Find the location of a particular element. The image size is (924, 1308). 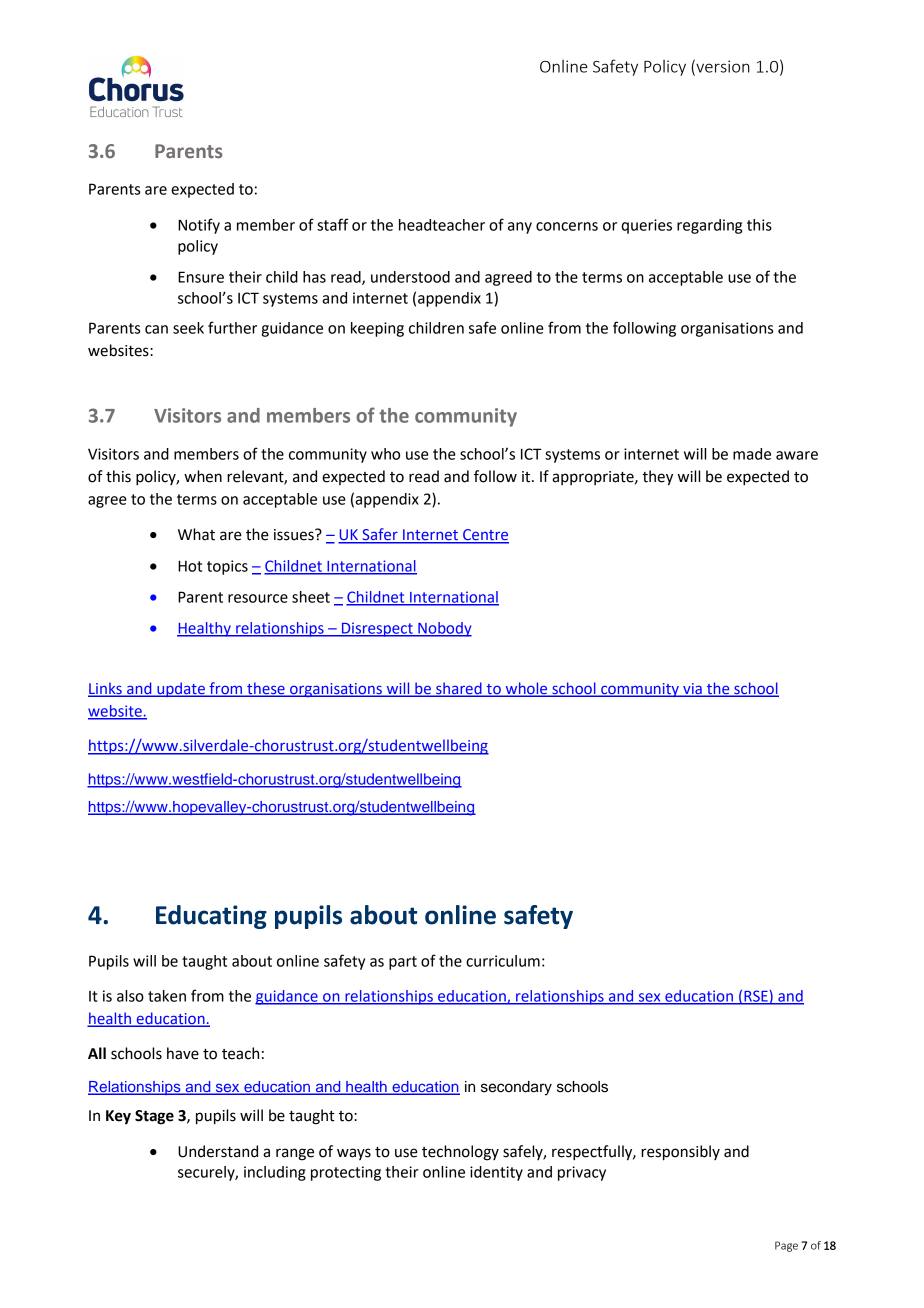

Page is located at coordinates (786, 1246).
